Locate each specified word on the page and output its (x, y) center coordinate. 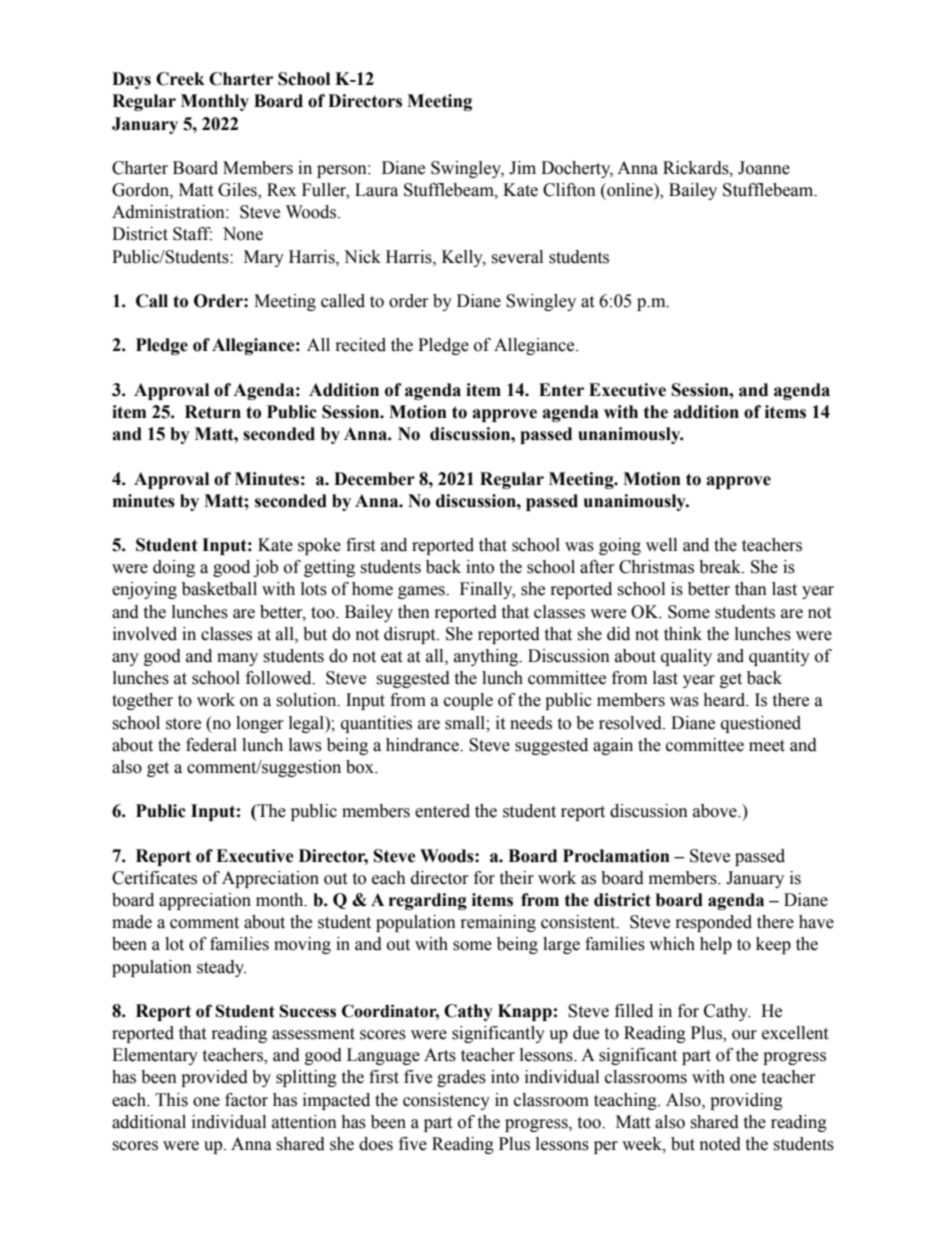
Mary (264, 258)
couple (468, 701)
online (630, 190)
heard (725, 700)
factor (246, 1100)
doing (174, 568)
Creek (180, 79)
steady (221, 968)
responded (714, 923)
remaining (498, 923)
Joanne (764, 168)
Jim (522, 168)
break (721, 567)
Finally (487, 590)
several (517, 257)
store (183, 724)
